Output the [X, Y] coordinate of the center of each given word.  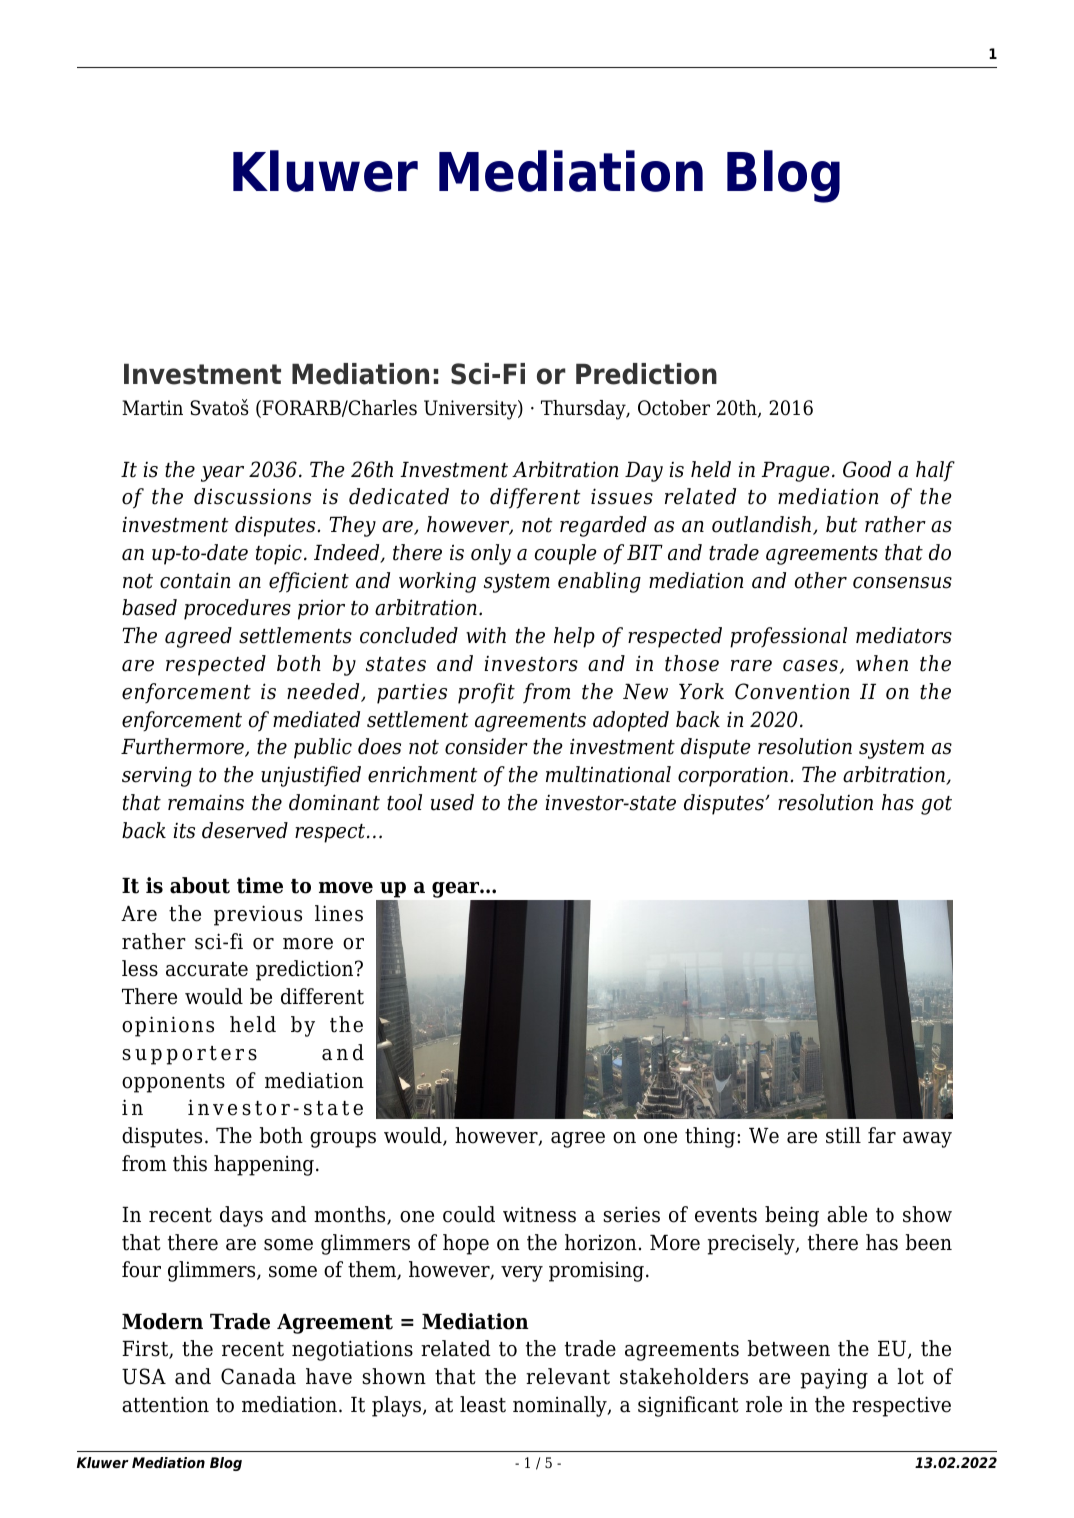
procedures [237, 609]
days [241, 1216]
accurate [207, 969]
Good [867, 469]
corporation [733, 777]
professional [788, 637]
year [222, 474]
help [574, 637]
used [452, 802]
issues [622, 496]
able [847, 1214]
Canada [258, 1376]
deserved [245, 830]
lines [339, 913]
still [843, 1135]
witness [539, 1215]
